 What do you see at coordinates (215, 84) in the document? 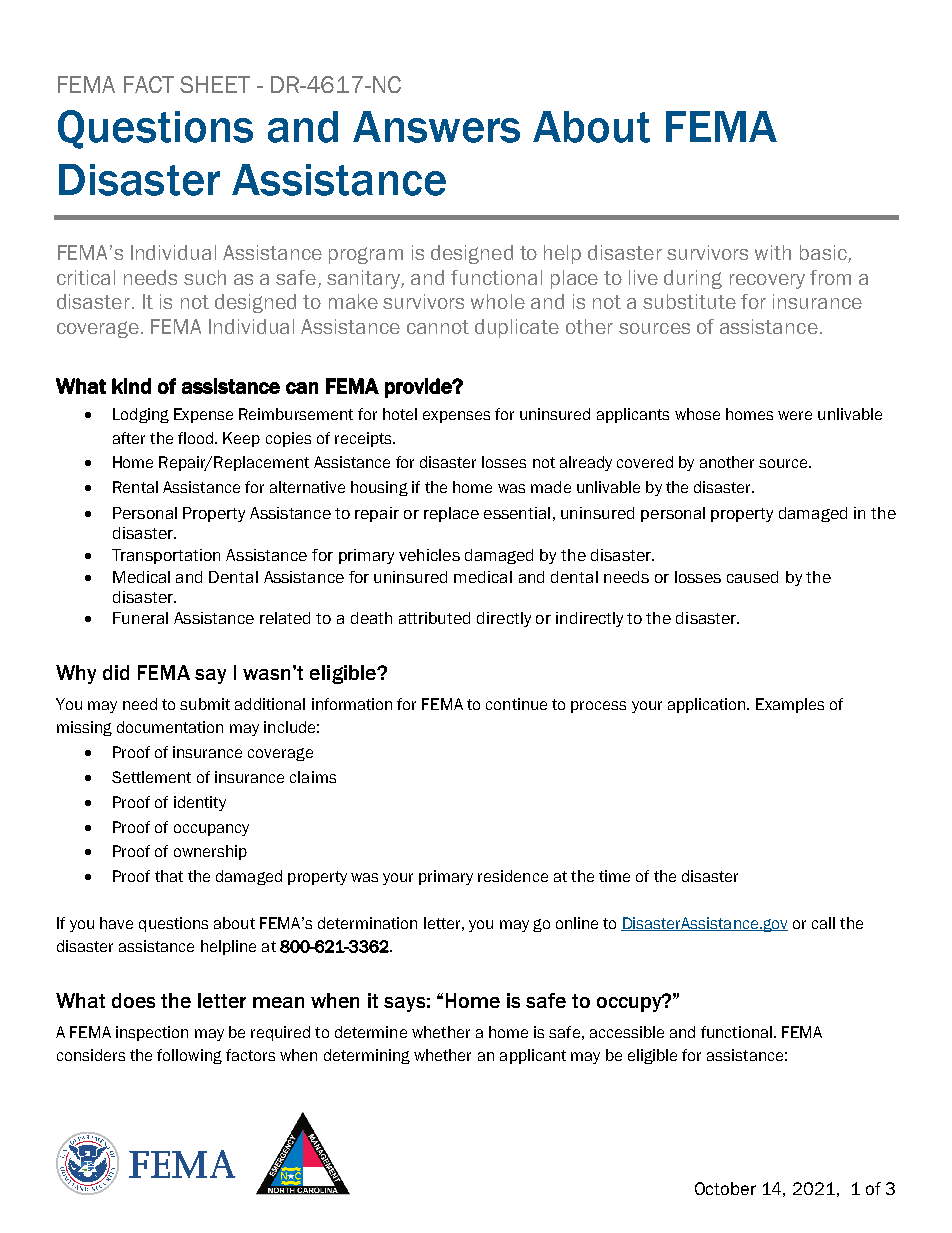
I see `SHEET` at bounding box center [215, 84].
